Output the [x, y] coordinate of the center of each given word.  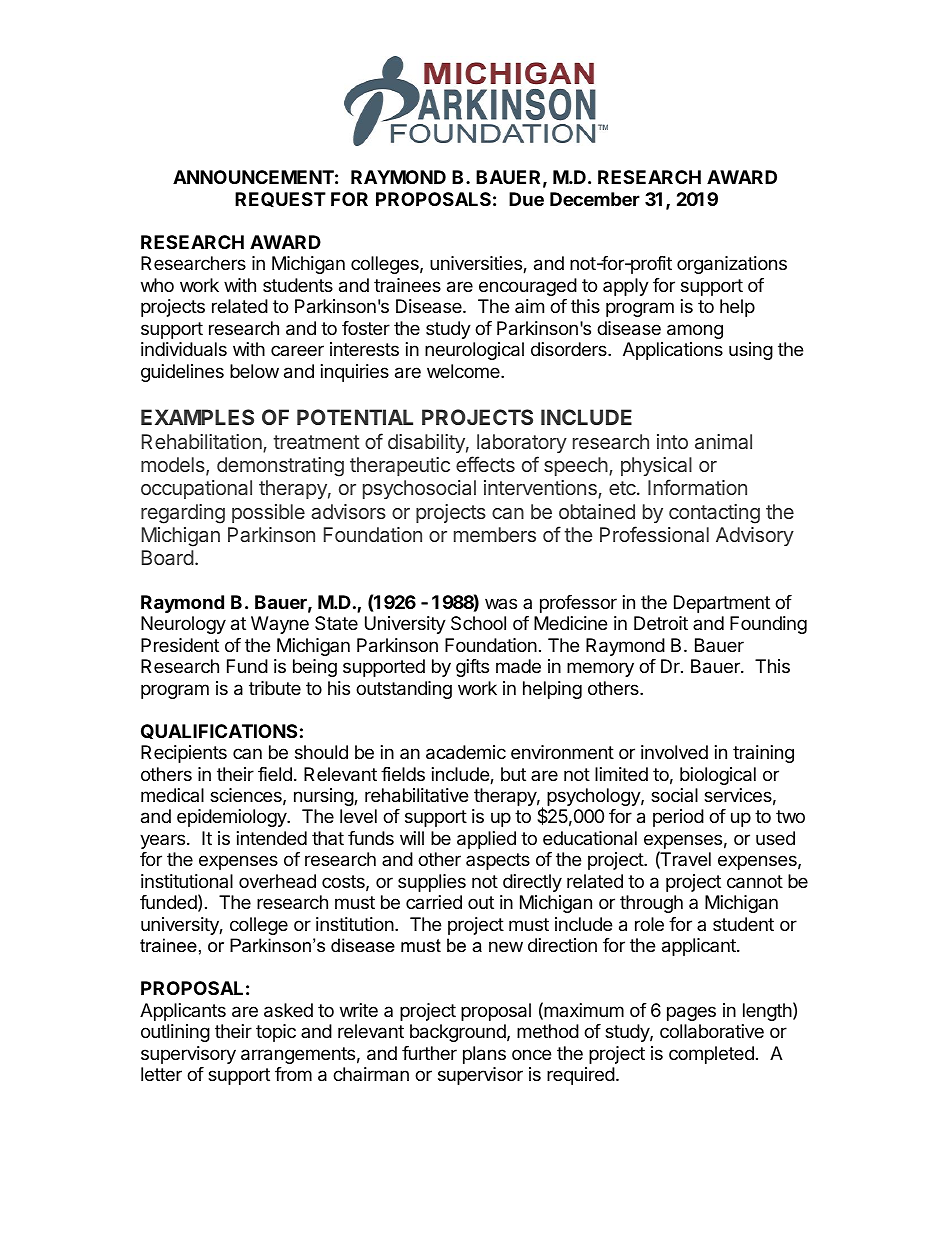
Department [722, 604]
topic [276, 1033]
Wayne [280, 625]
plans [484, 1055]
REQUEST [280, 199]
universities [477, 264]
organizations [732, 265]
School [478, 623]
